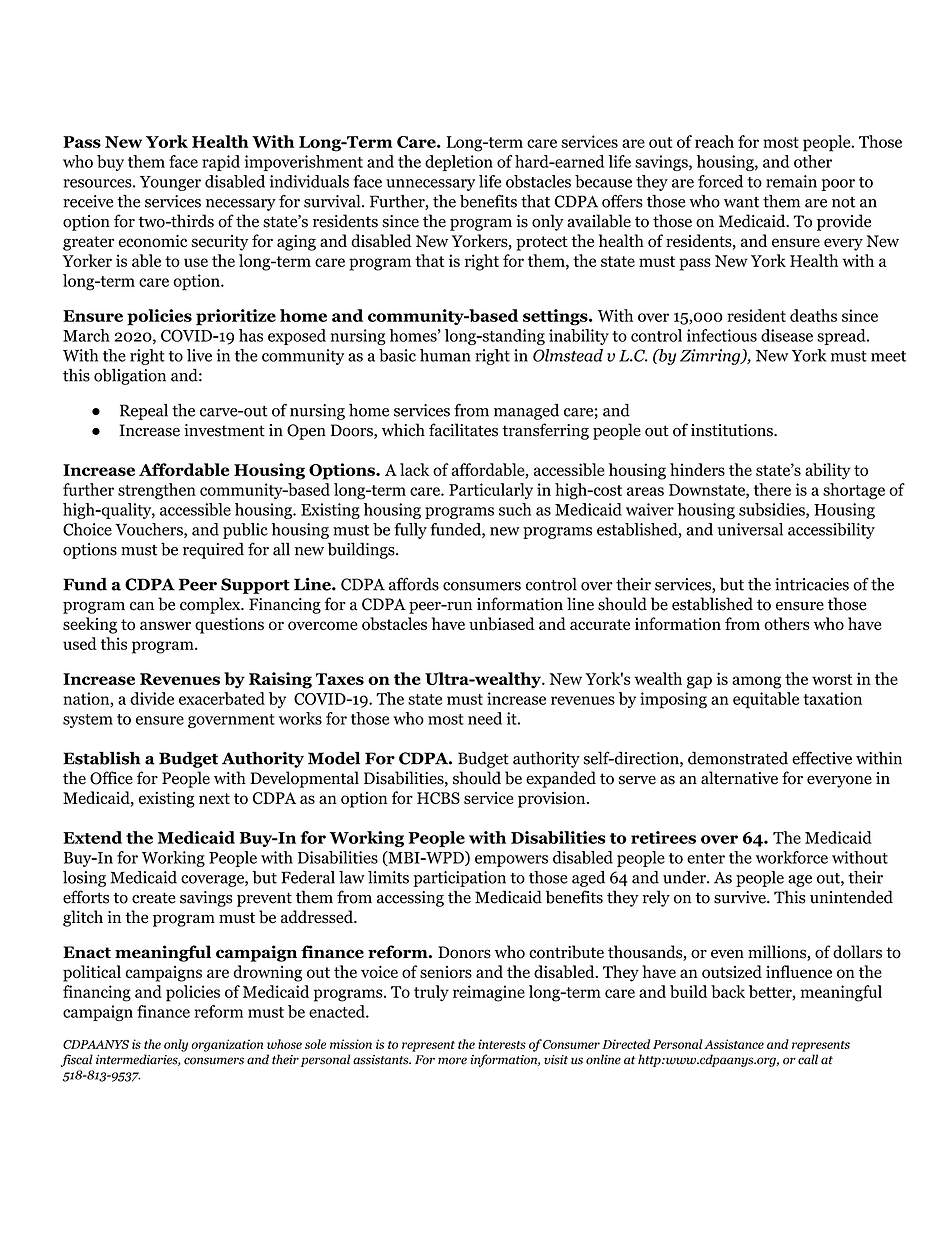 The width and height of the screenshot is (952, 1233). I want to click on organization, so click(227, 1045).
